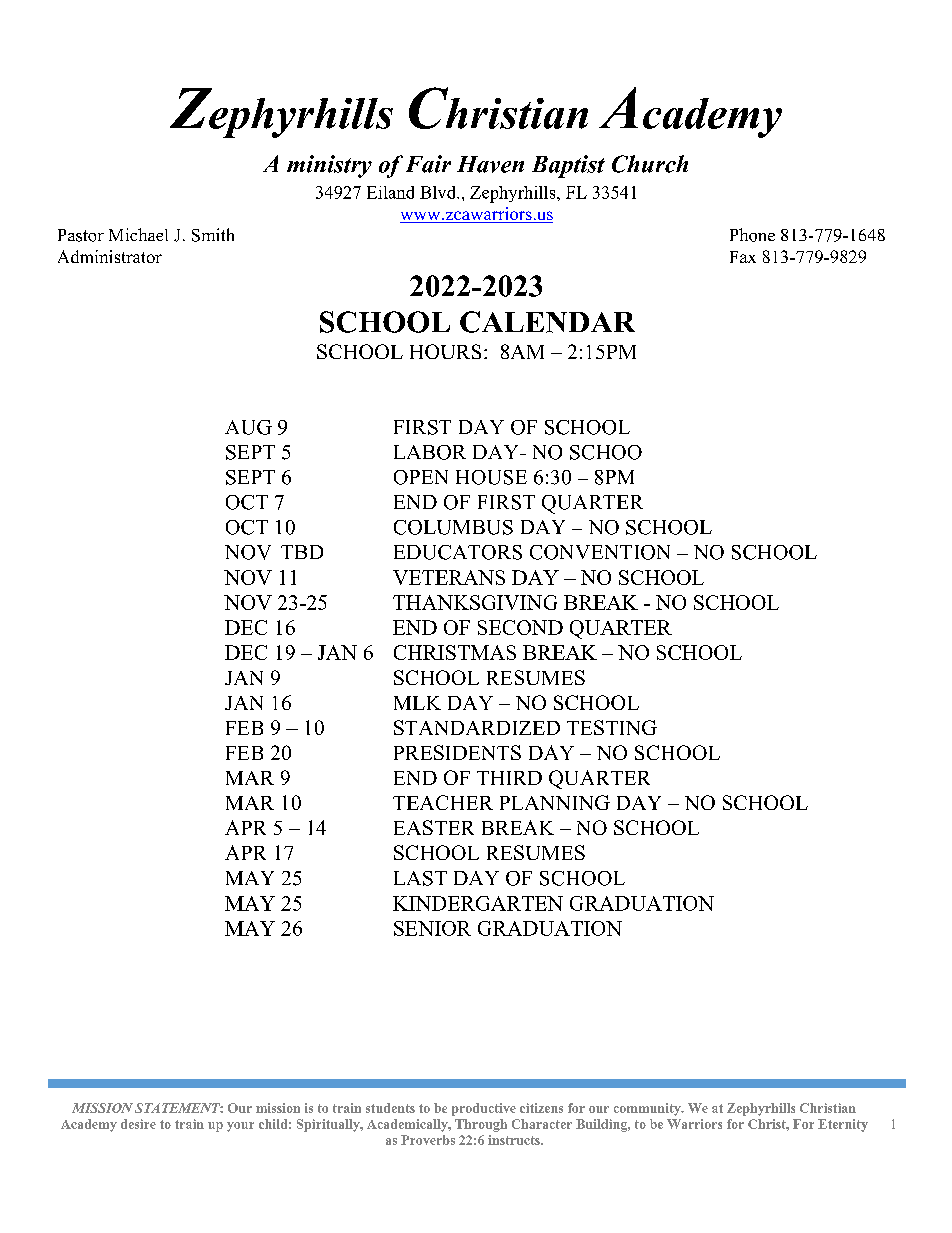 The image size is (952, 1233). I want to click on SECOND, so click(520, 627).
